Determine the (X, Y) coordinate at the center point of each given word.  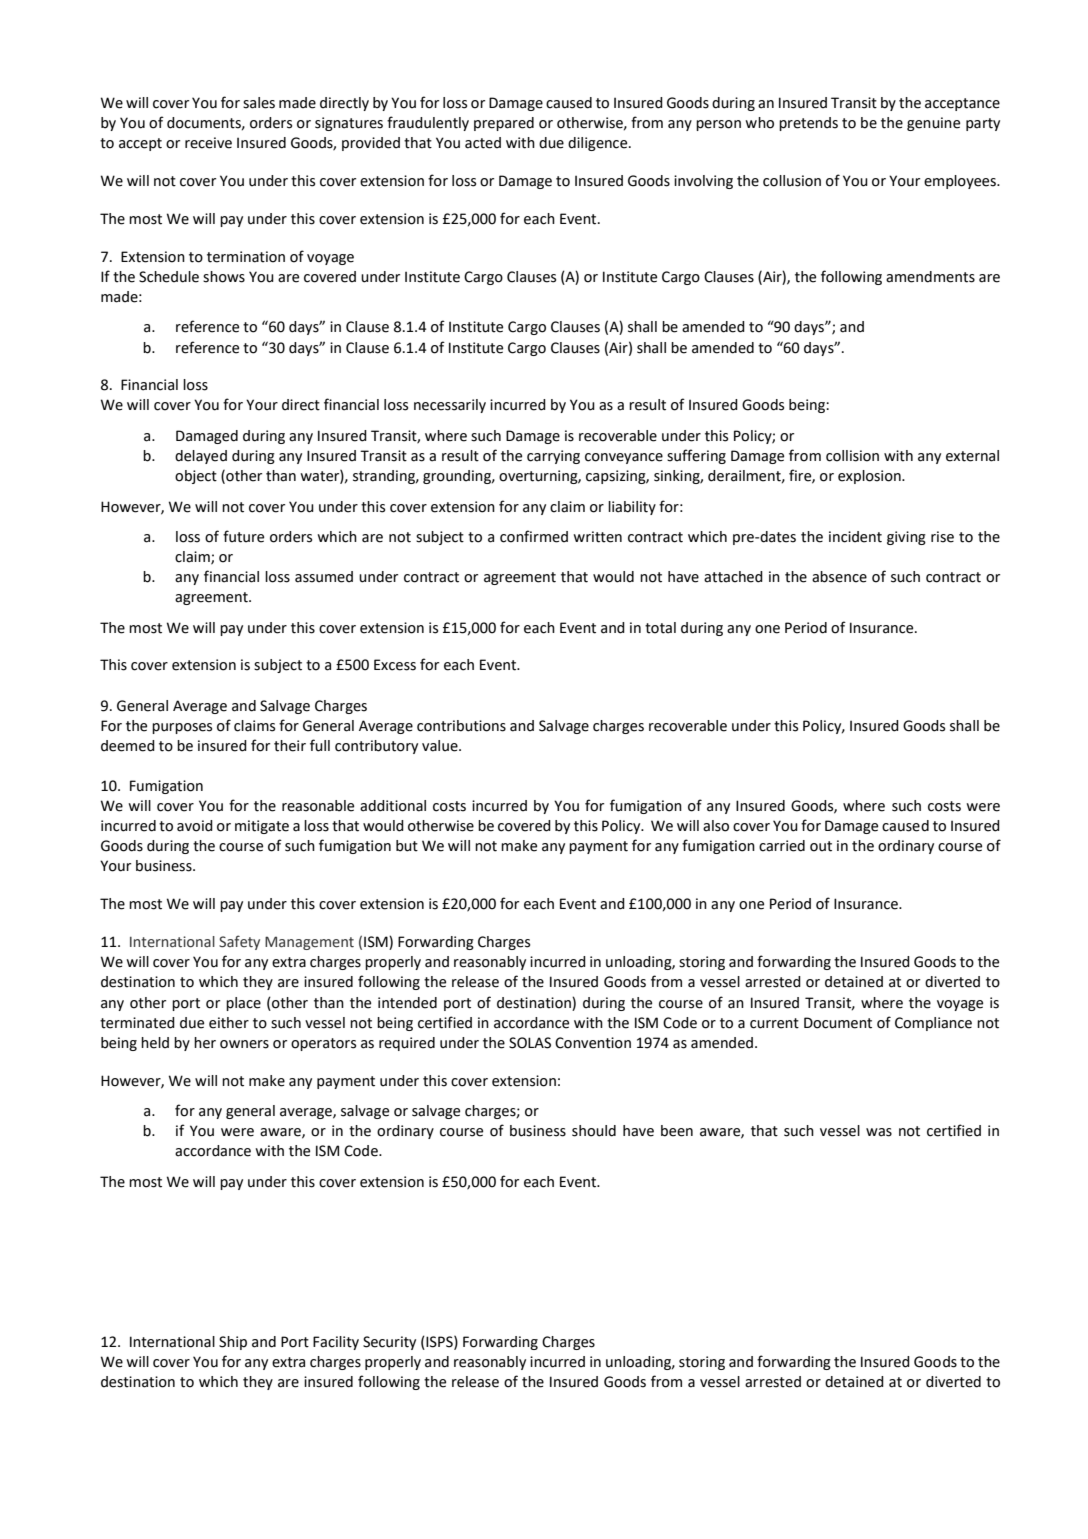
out (821, 846)
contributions (461, 726)
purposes (182, 728)
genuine (933, 124)
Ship (233, 1343)
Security (389, 1343)
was (879, 1132)
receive (208, 143)
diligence (599, 144)
